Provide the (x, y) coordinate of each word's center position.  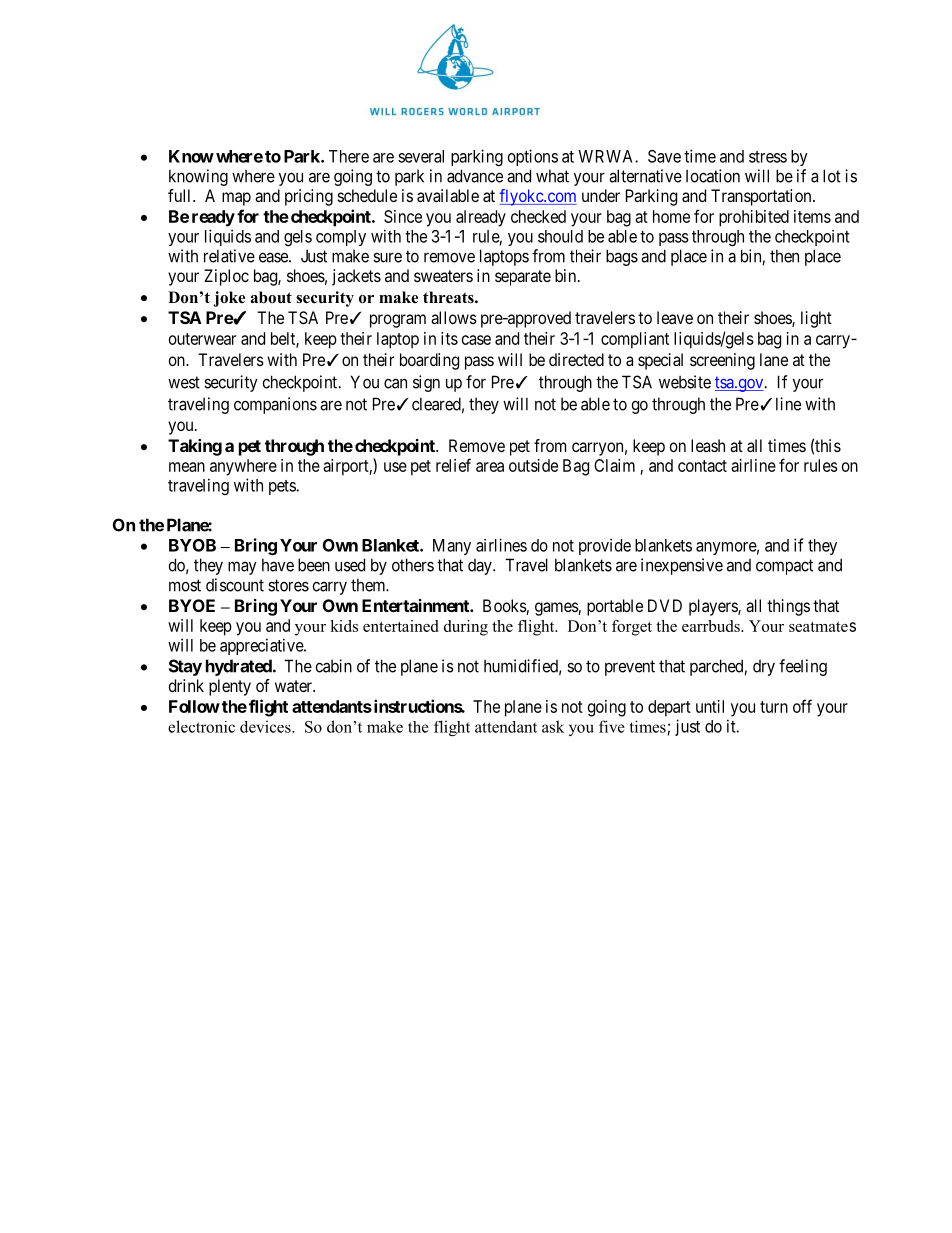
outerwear (202, 339)
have (278, 565)
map (236, 199)
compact (784, 567)
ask (553, 726)
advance (475, 176)
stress (768, 157)
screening (722, 361)
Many (452, 547)
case (476, 340)
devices (266, 726)
